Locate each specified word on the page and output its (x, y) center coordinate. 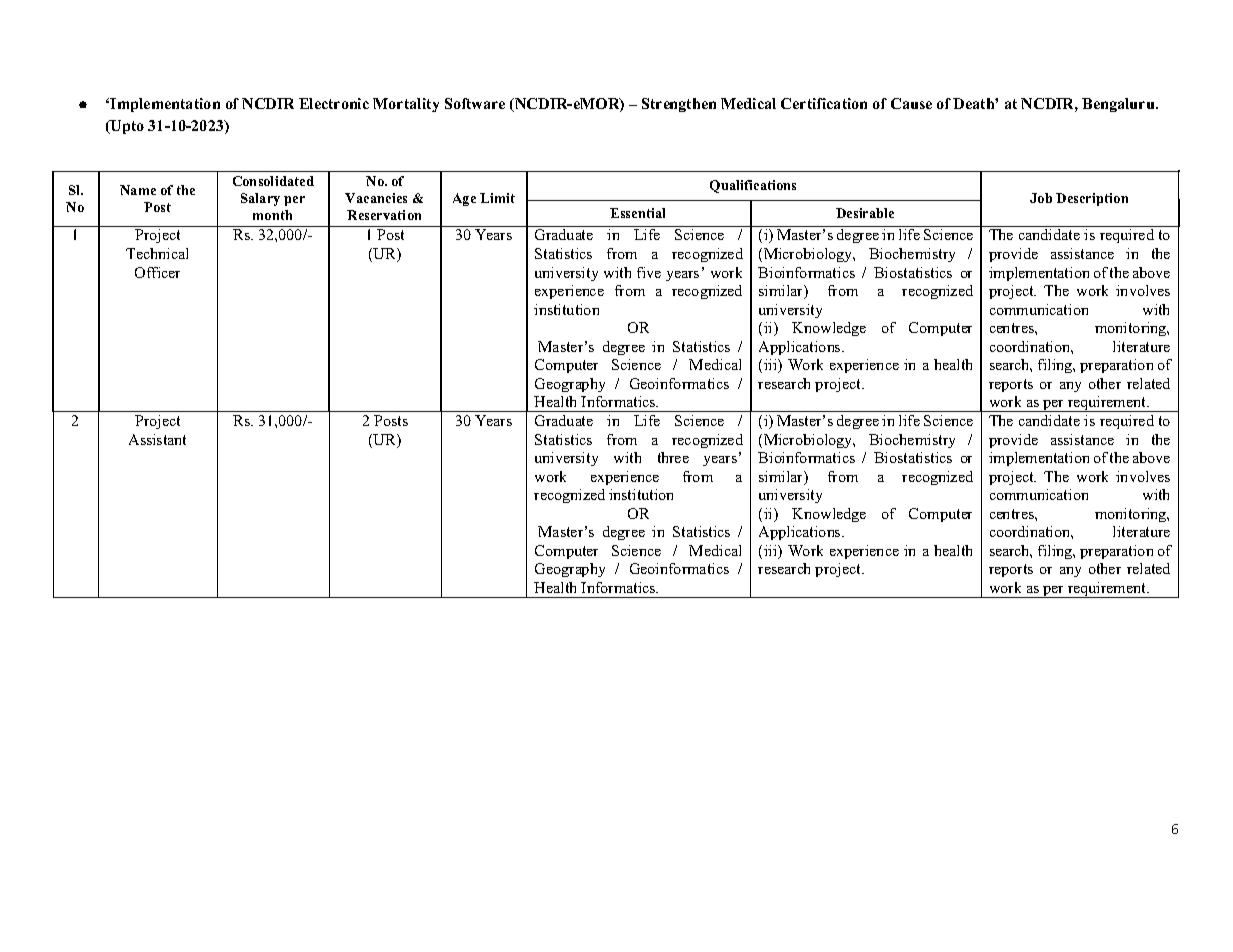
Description (1092, 199)
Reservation (384, 215)
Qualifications (753, 186)
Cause (911, 103)
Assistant (157, 439)
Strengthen (679, 105)
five (649, 272)
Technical (157, 253)
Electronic (334, 103)
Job (1041, 198)
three (673, 457)
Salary (260, 199)
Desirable (865, 213)
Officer (157, 272)
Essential (637, 213)
